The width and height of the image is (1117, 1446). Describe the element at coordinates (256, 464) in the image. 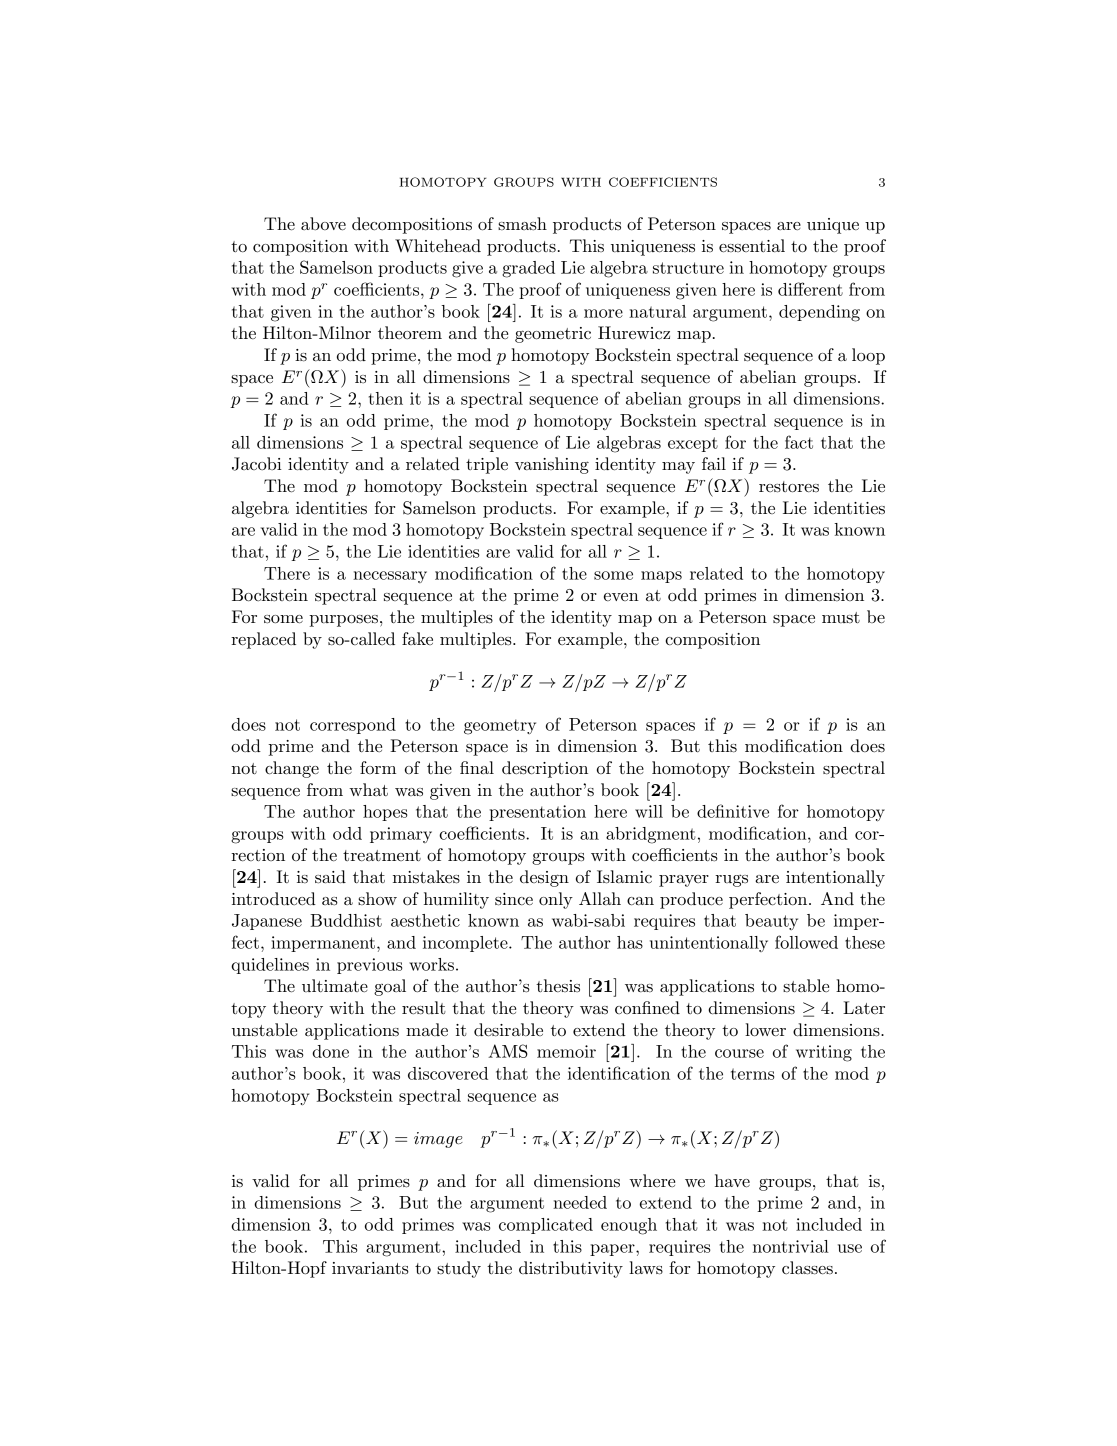

I see `Jacobi` at that location.
